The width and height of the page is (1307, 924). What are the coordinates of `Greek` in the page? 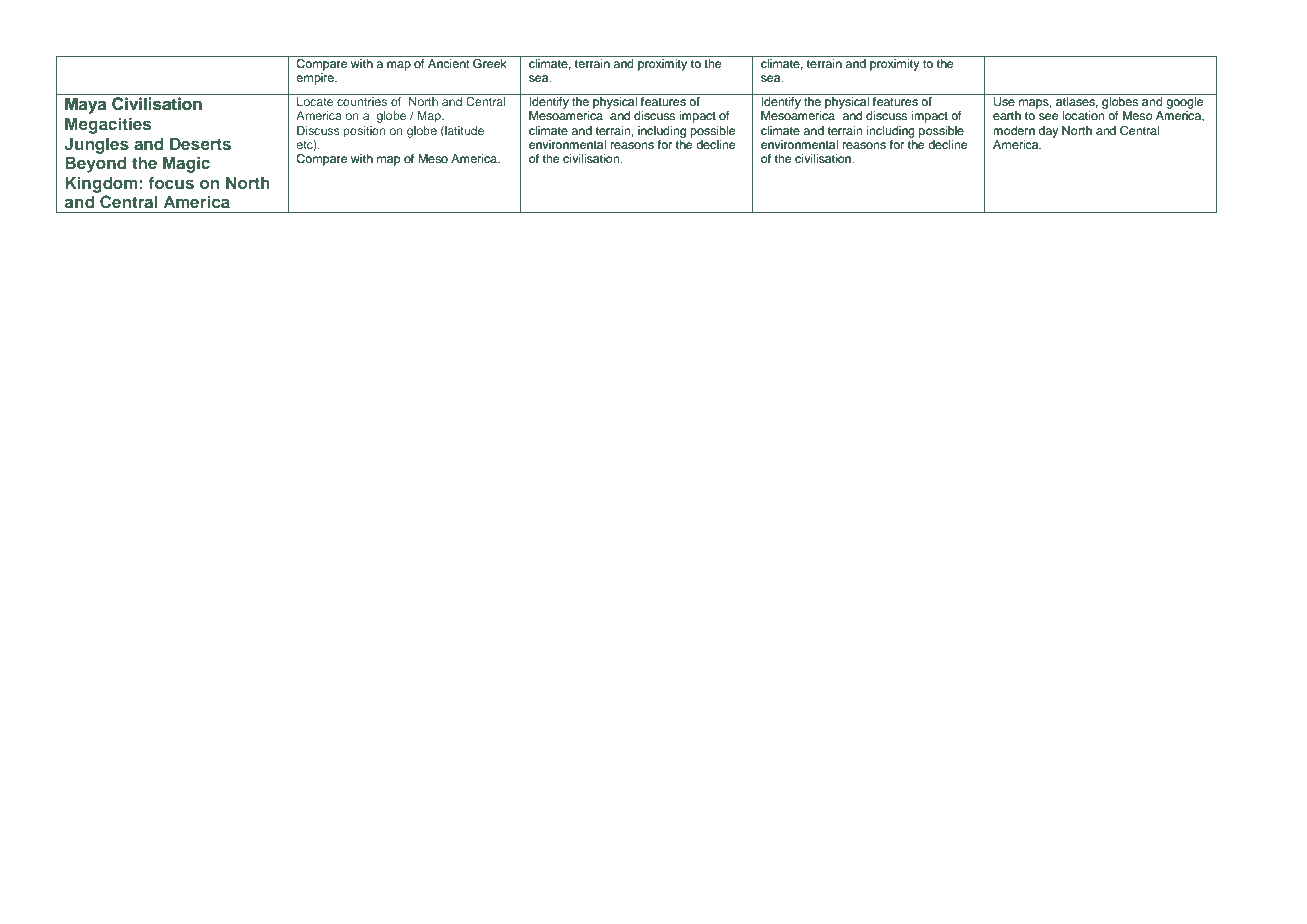 It's located at (490, 62).
